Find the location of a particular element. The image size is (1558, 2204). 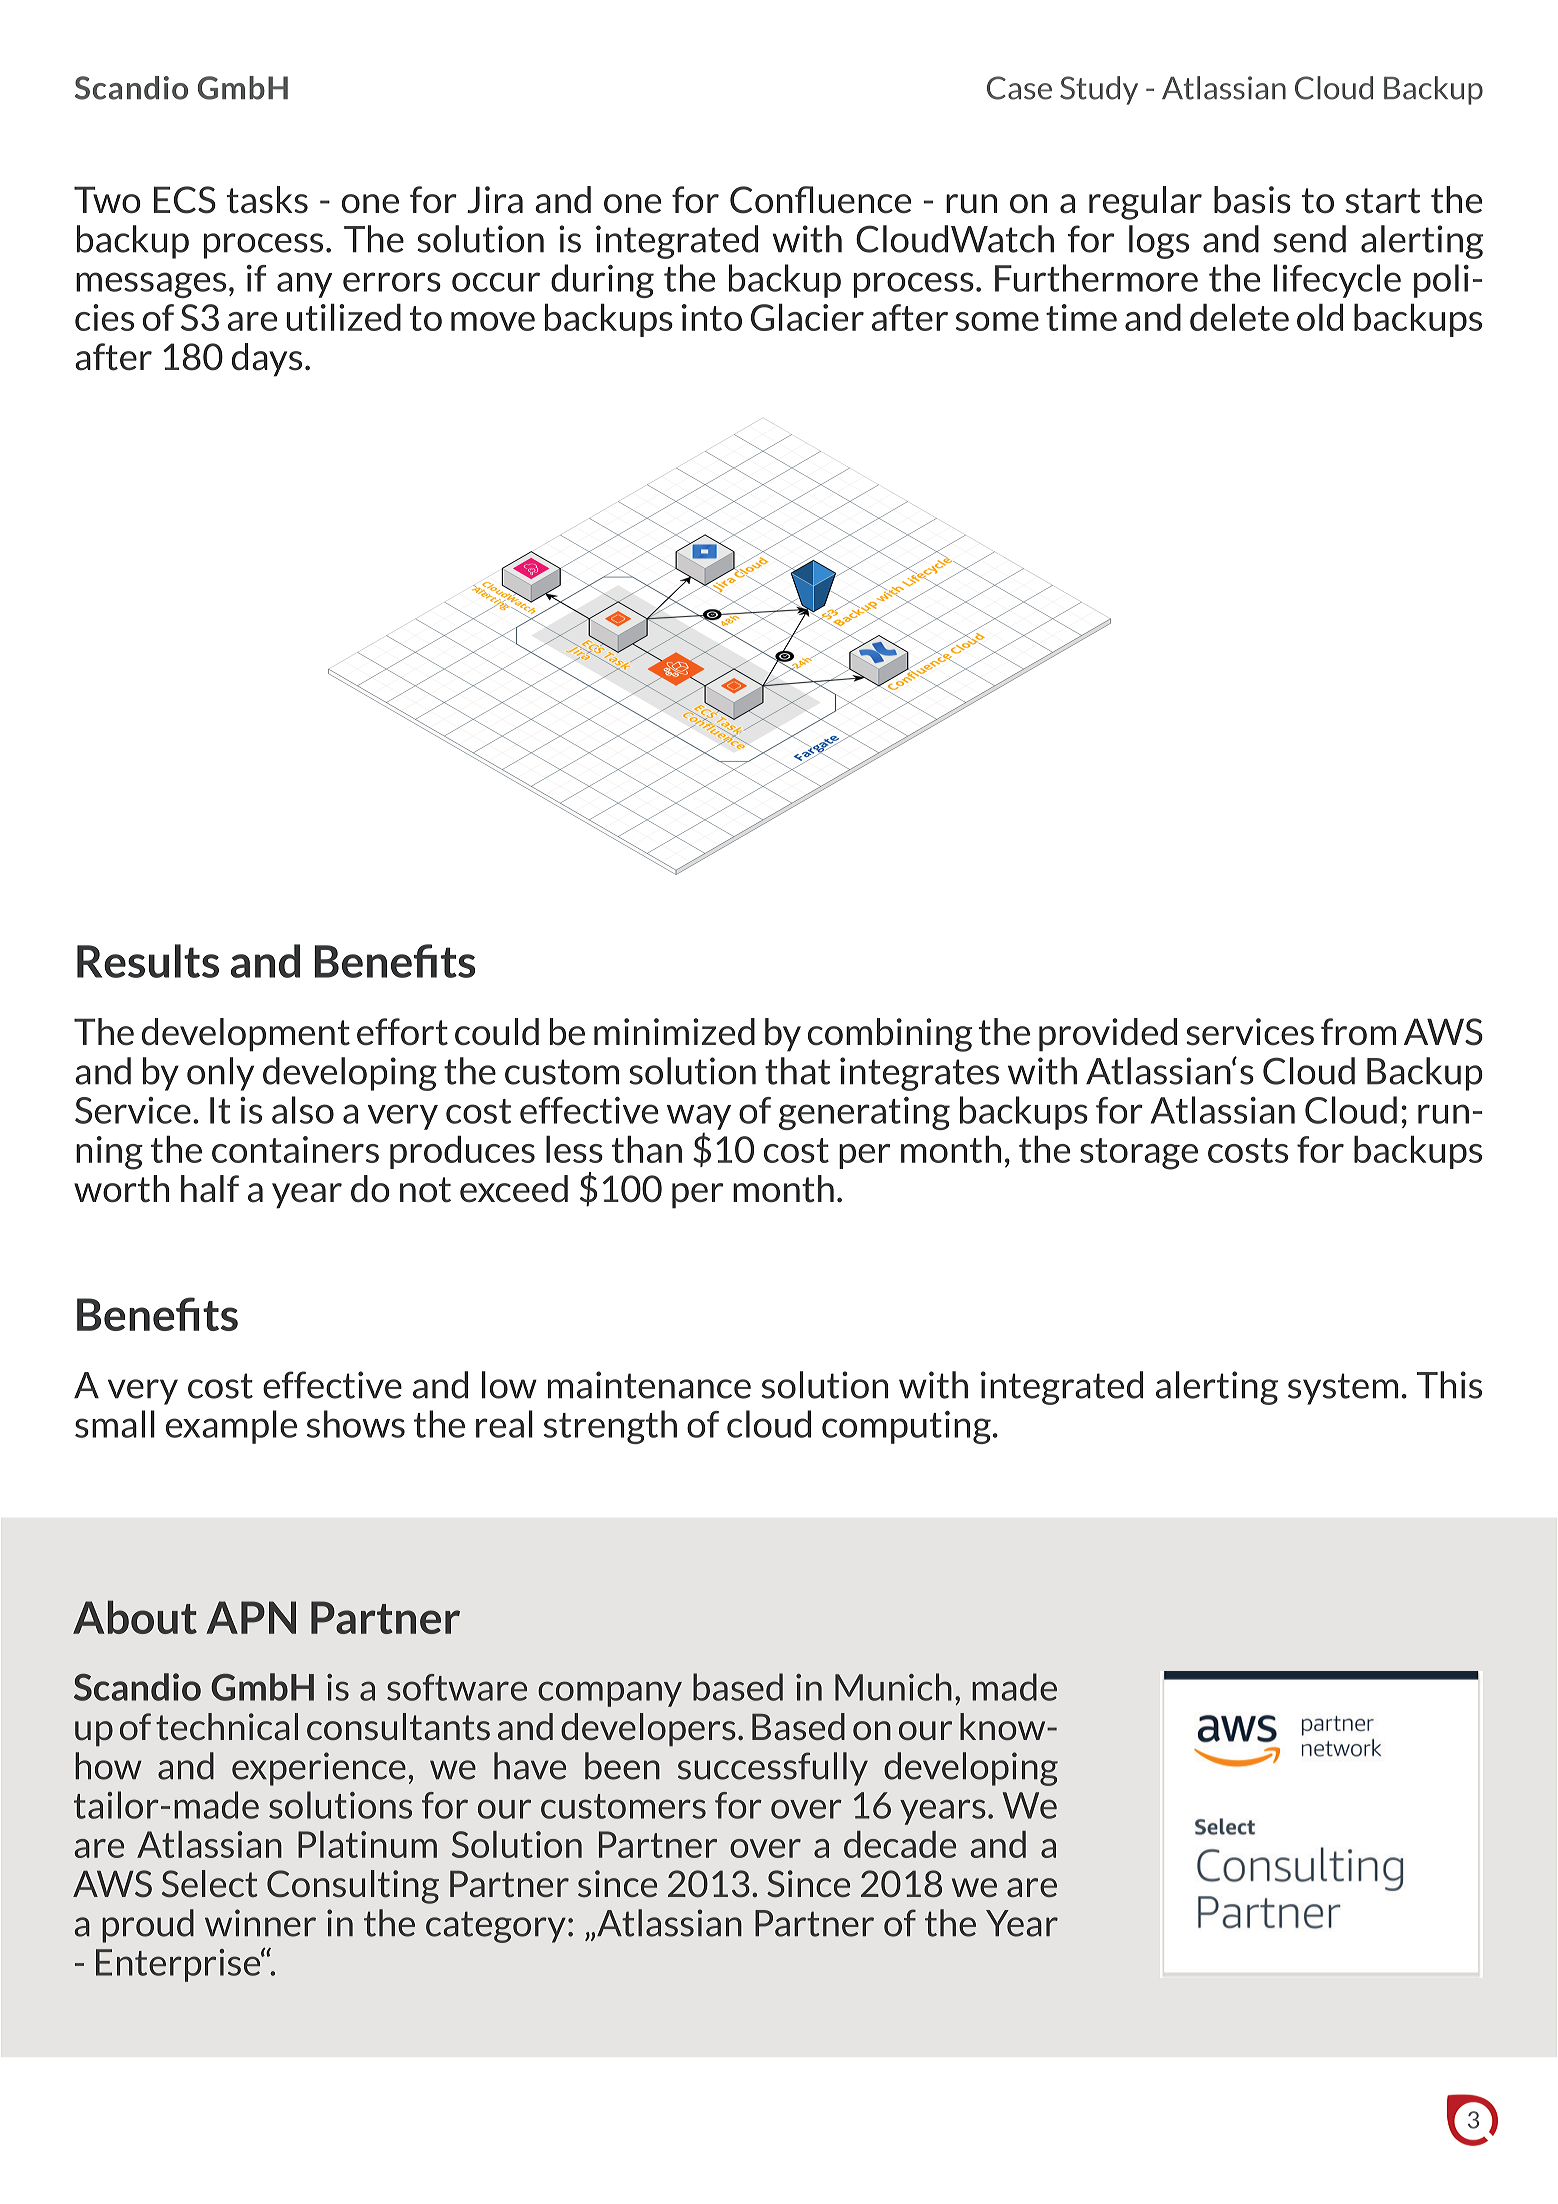

half is located at coordinates (210, 1189).
